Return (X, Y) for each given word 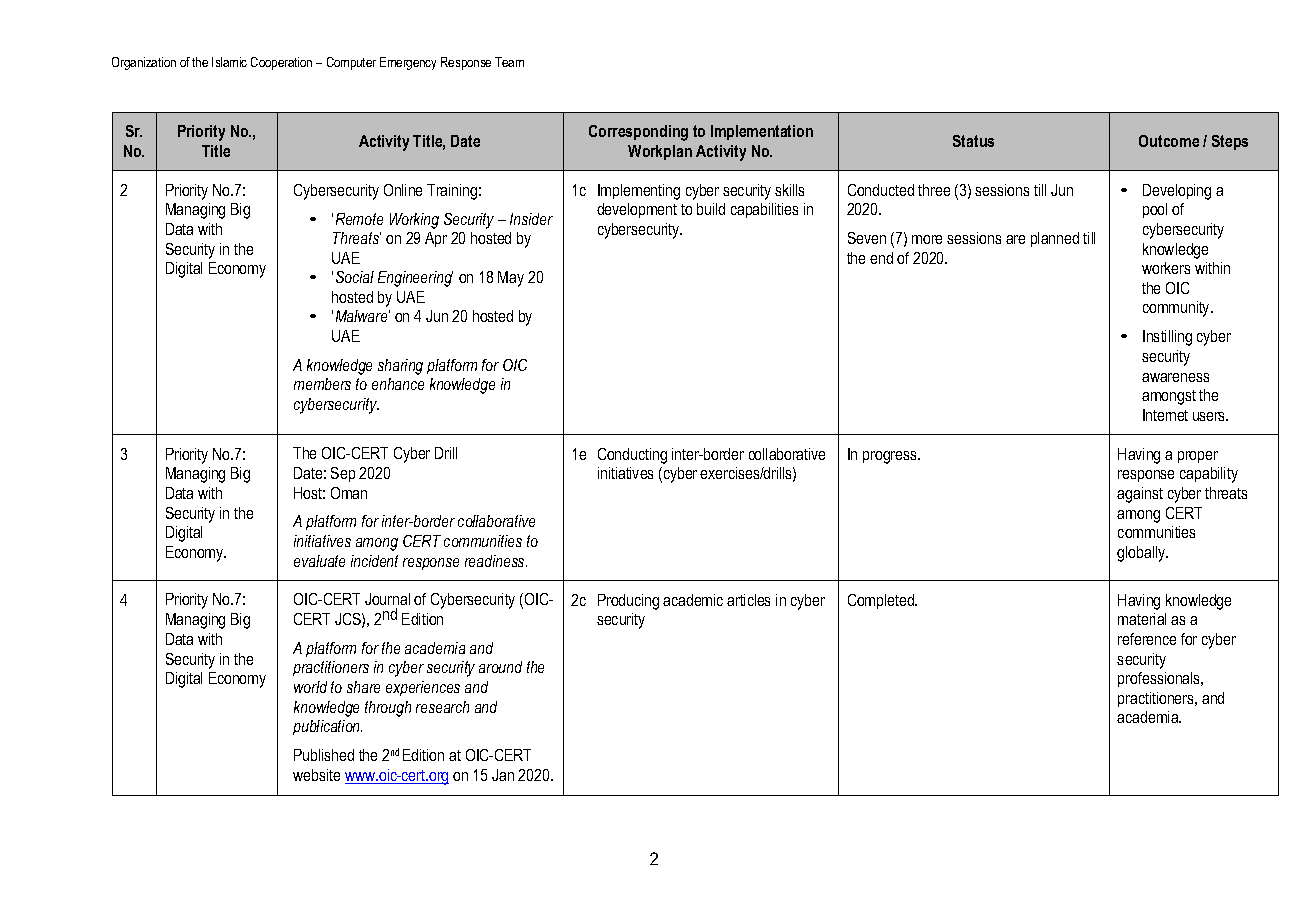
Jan (503, 775)
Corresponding (638, 133)
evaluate (319, 561)
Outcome (1169, 141)
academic (693, 600)
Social (355, 277)
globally (1142, 554)
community (1177, 309)
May (511, 279)
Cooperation (281, 63)
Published (324, 755)
